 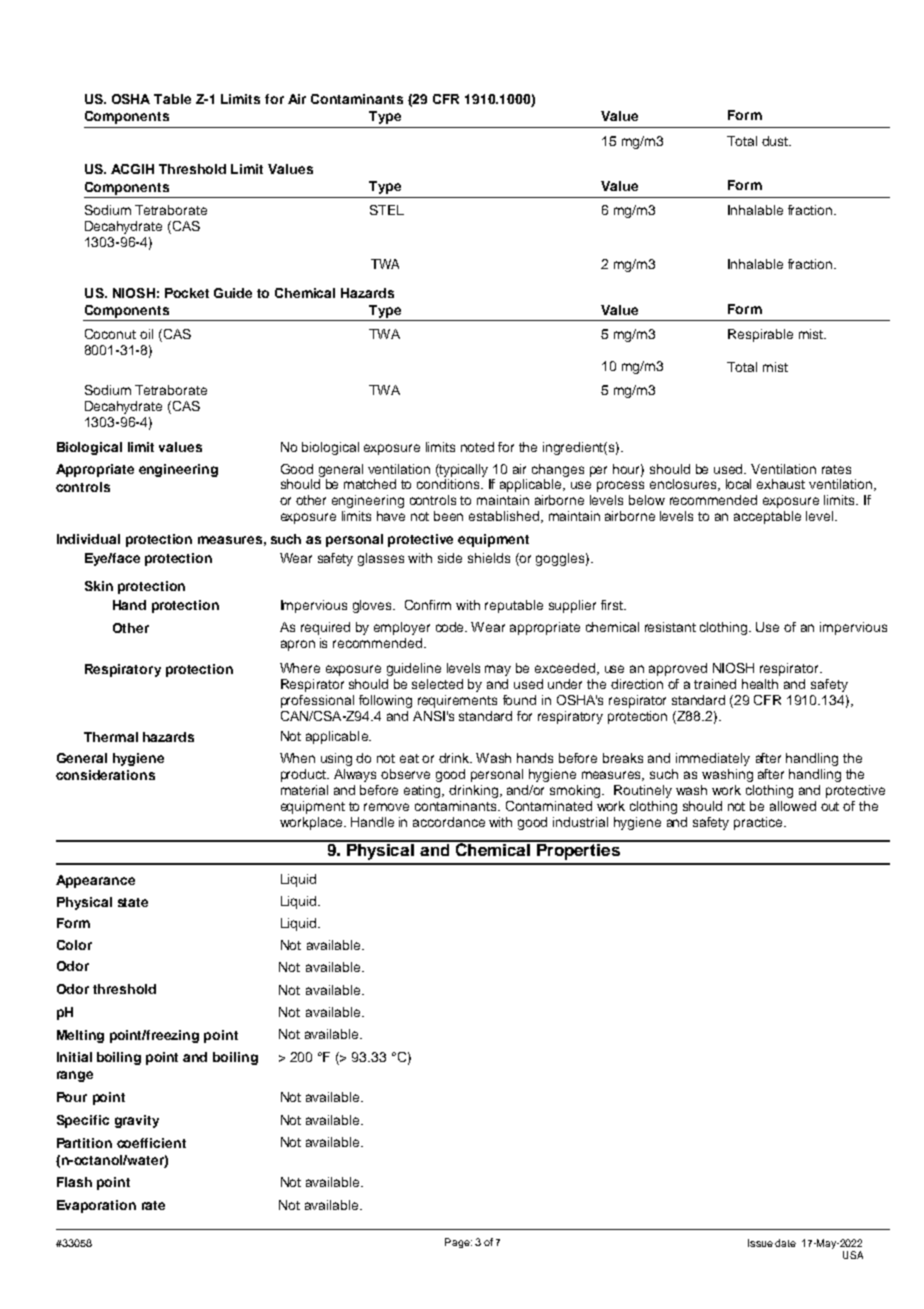 What do you see at coordinates (760, 1243) in the screenshot?
I see `Issue` at bounding box center [760, 1243].
